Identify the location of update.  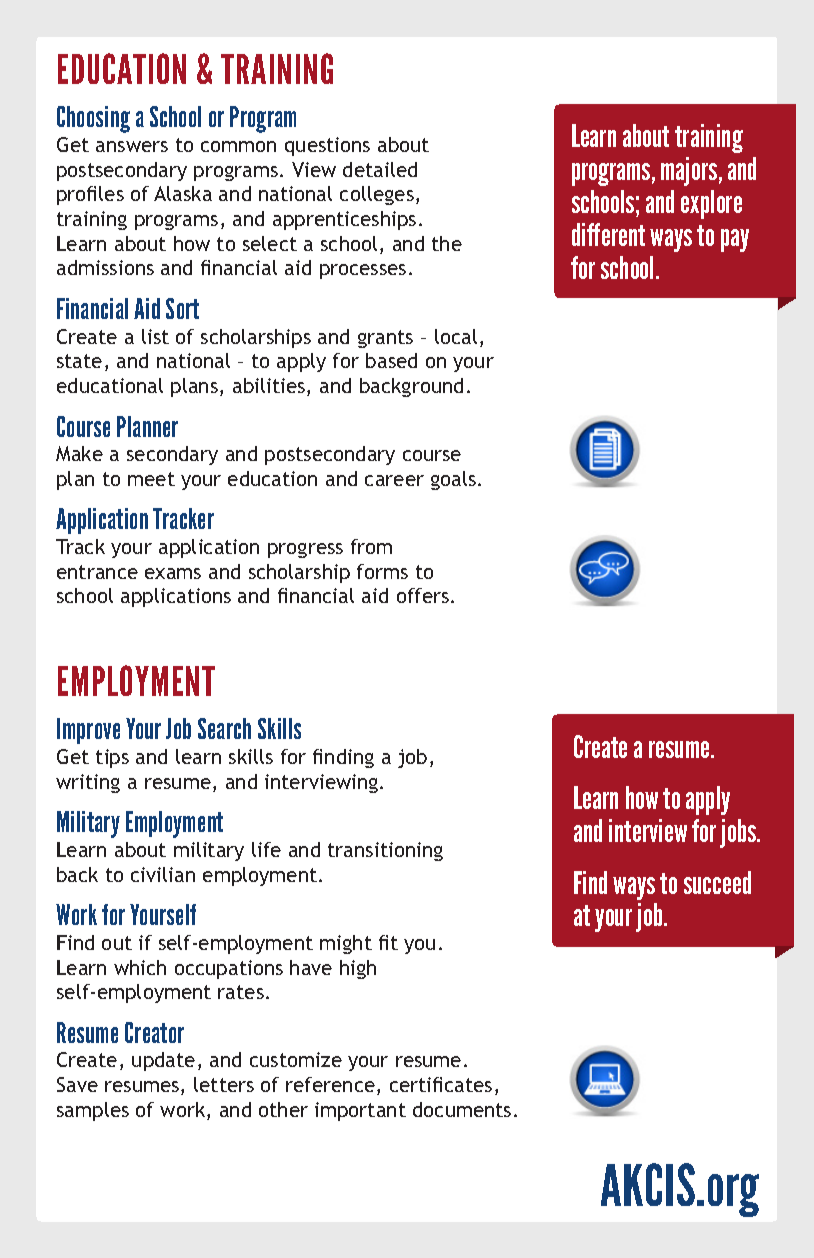
(163, 1061).
